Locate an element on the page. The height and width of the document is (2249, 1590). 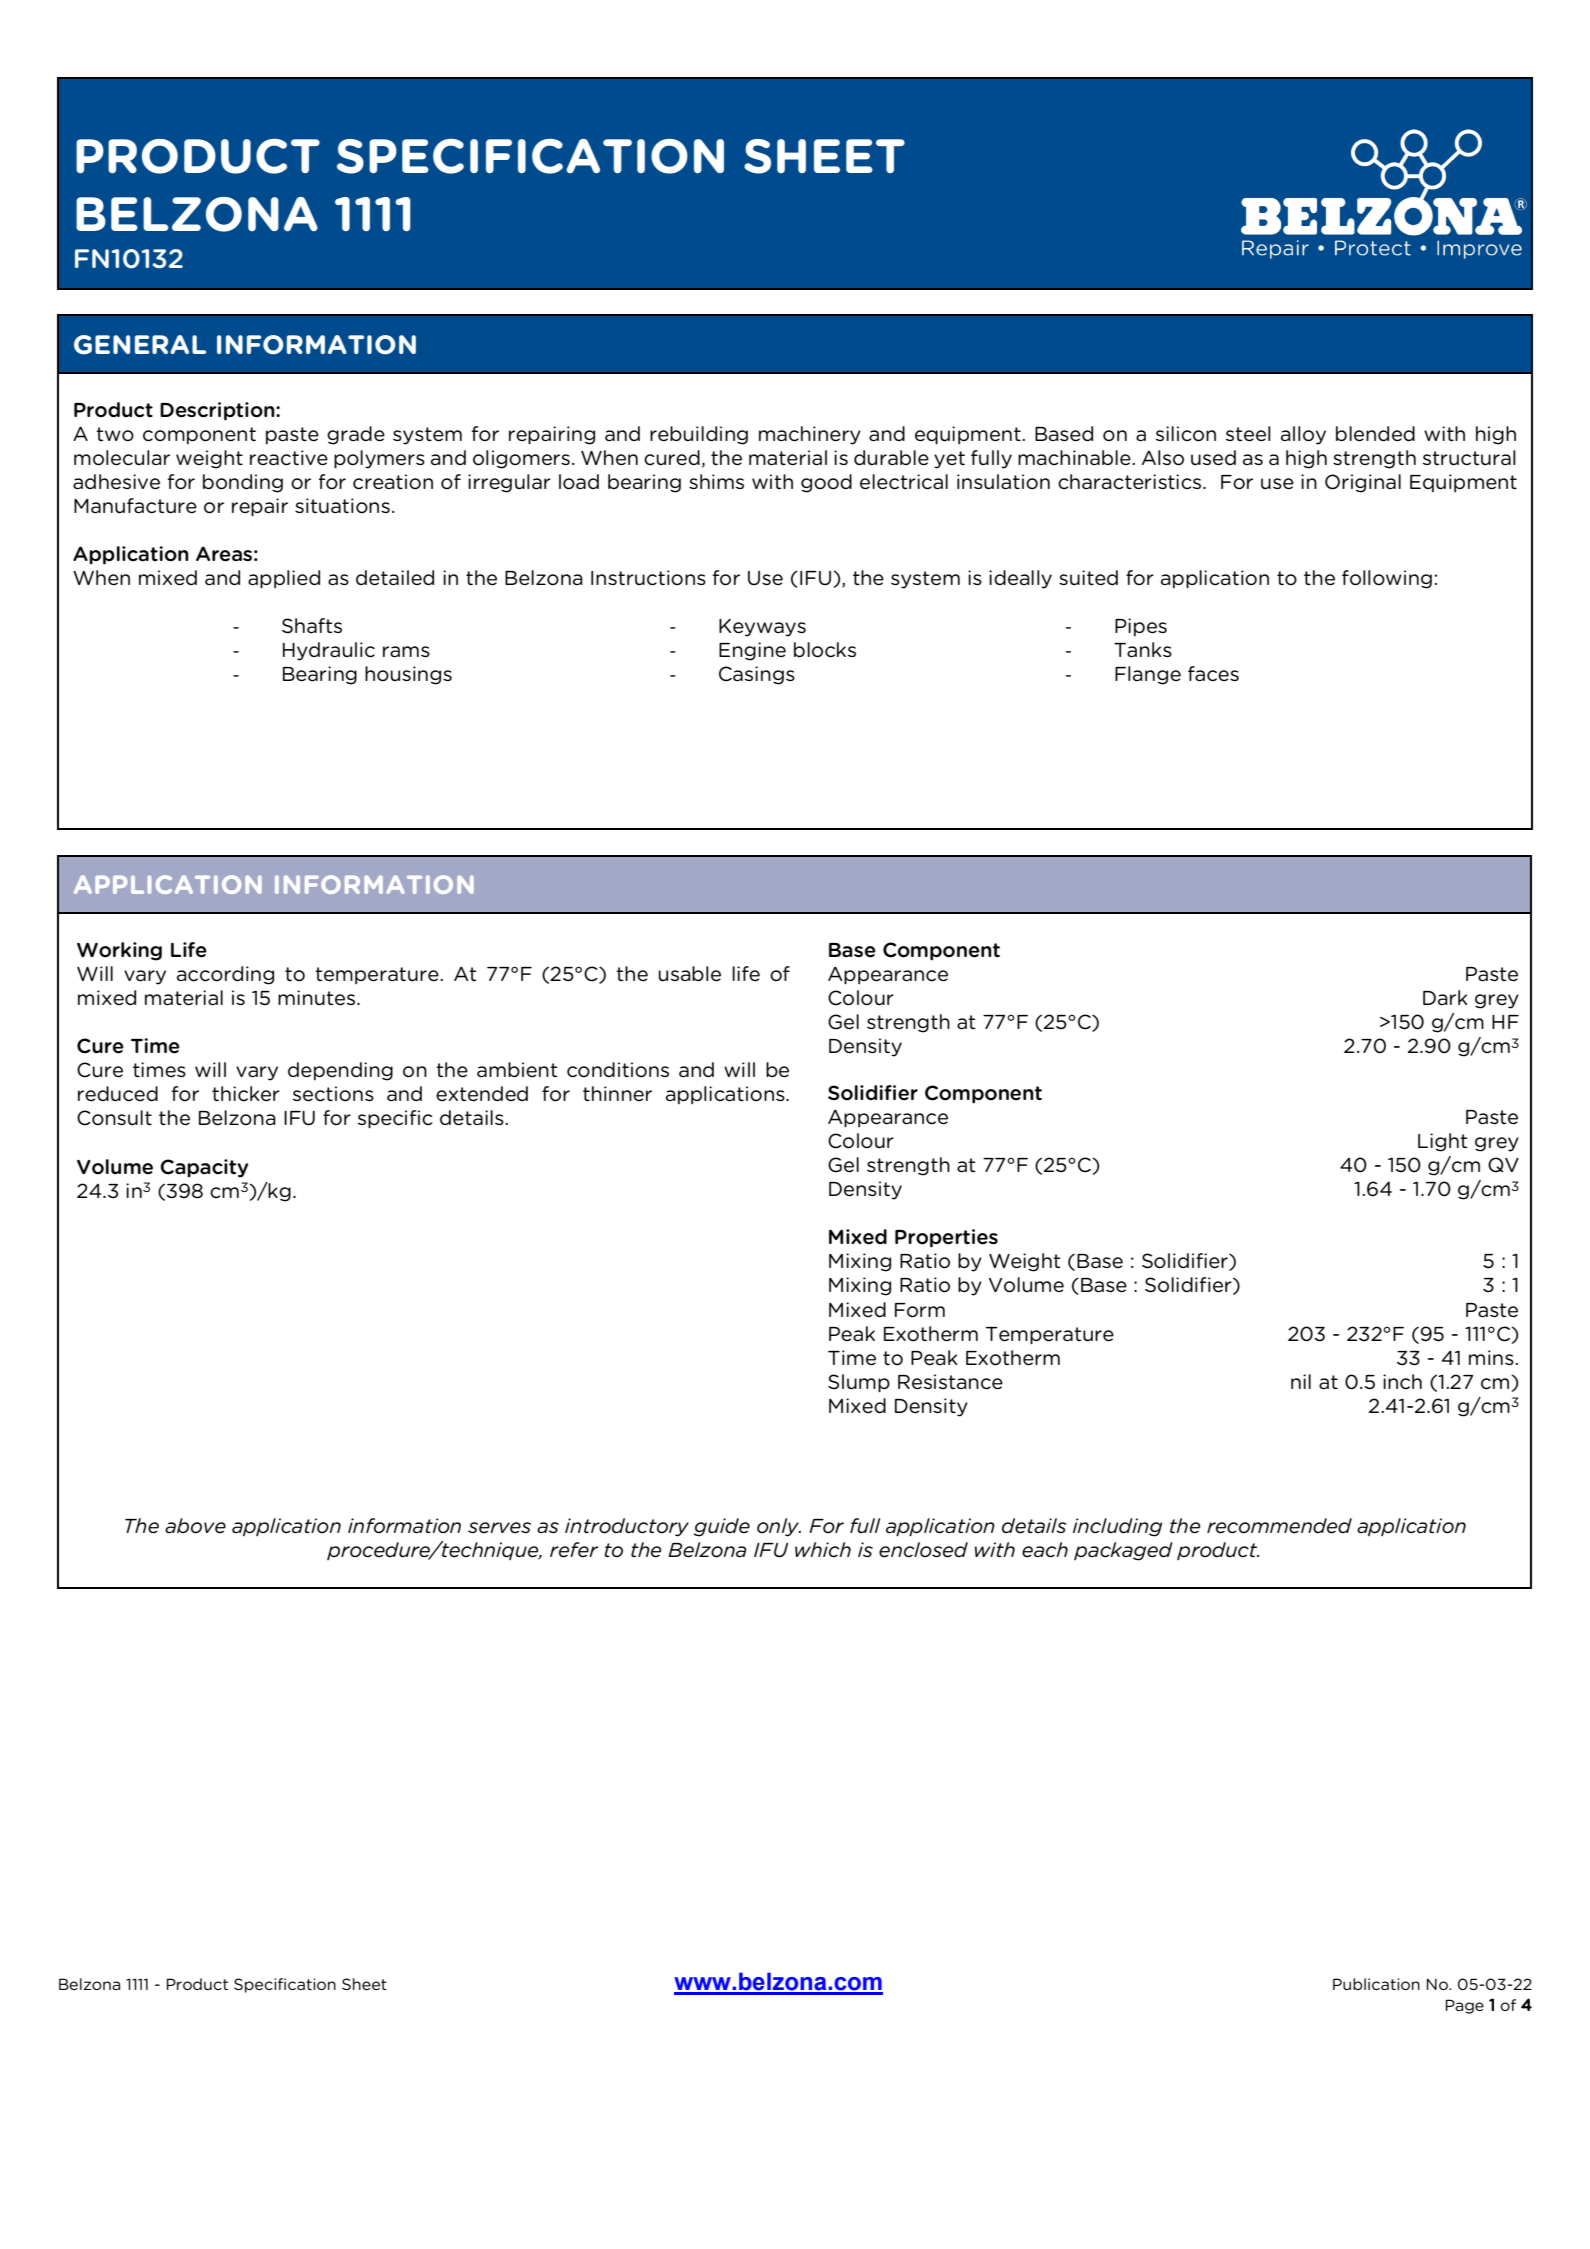
refer is located at coordinates (574, 1550).
